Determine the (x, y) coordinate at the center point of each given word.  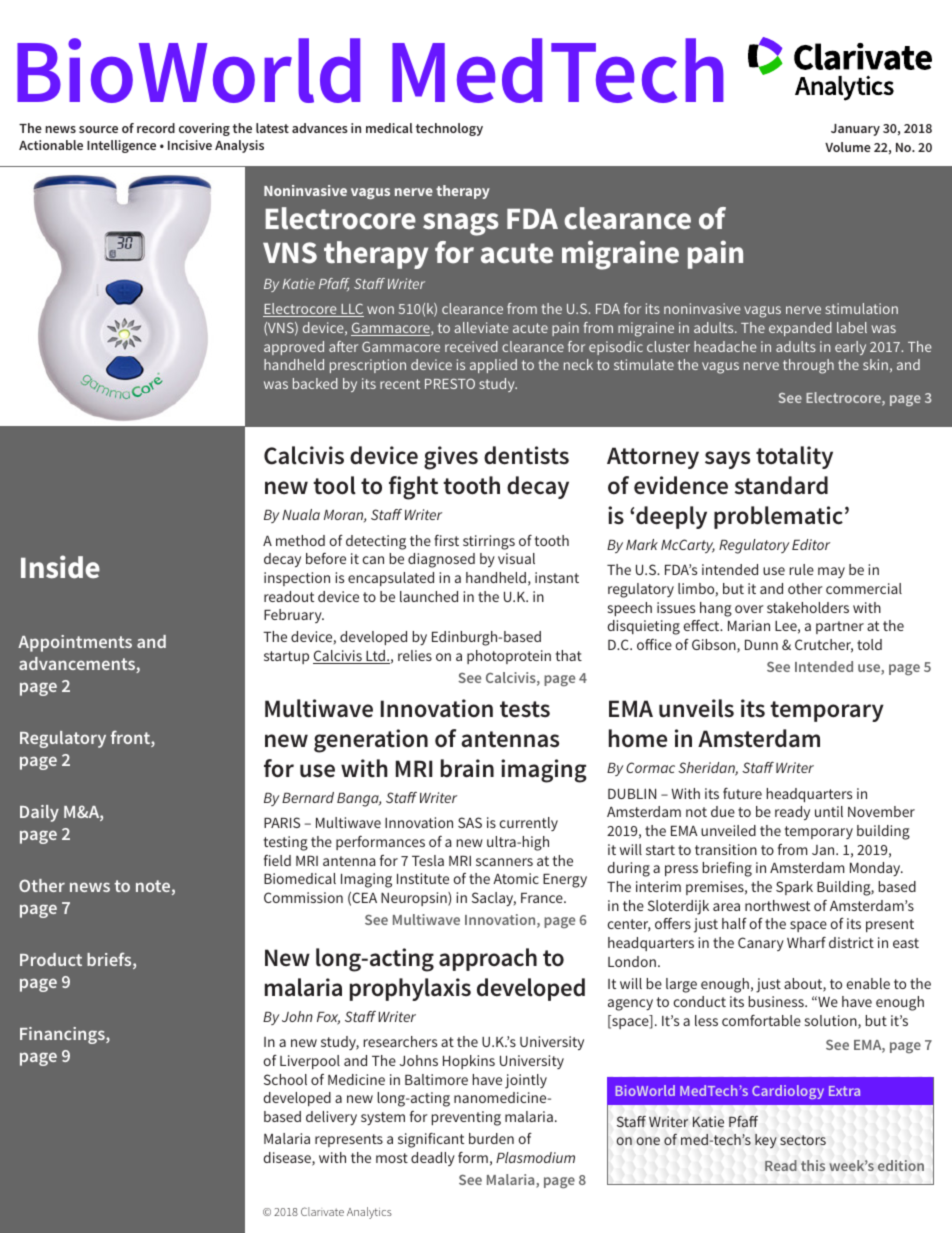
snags (461, 224)
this (813, 1165)
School (285, 1079)
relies (415, 655)
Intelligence (121, 146)
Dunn (761, 645)
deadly (433, 1159)
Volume (848, 147)
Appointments (75, 643)
